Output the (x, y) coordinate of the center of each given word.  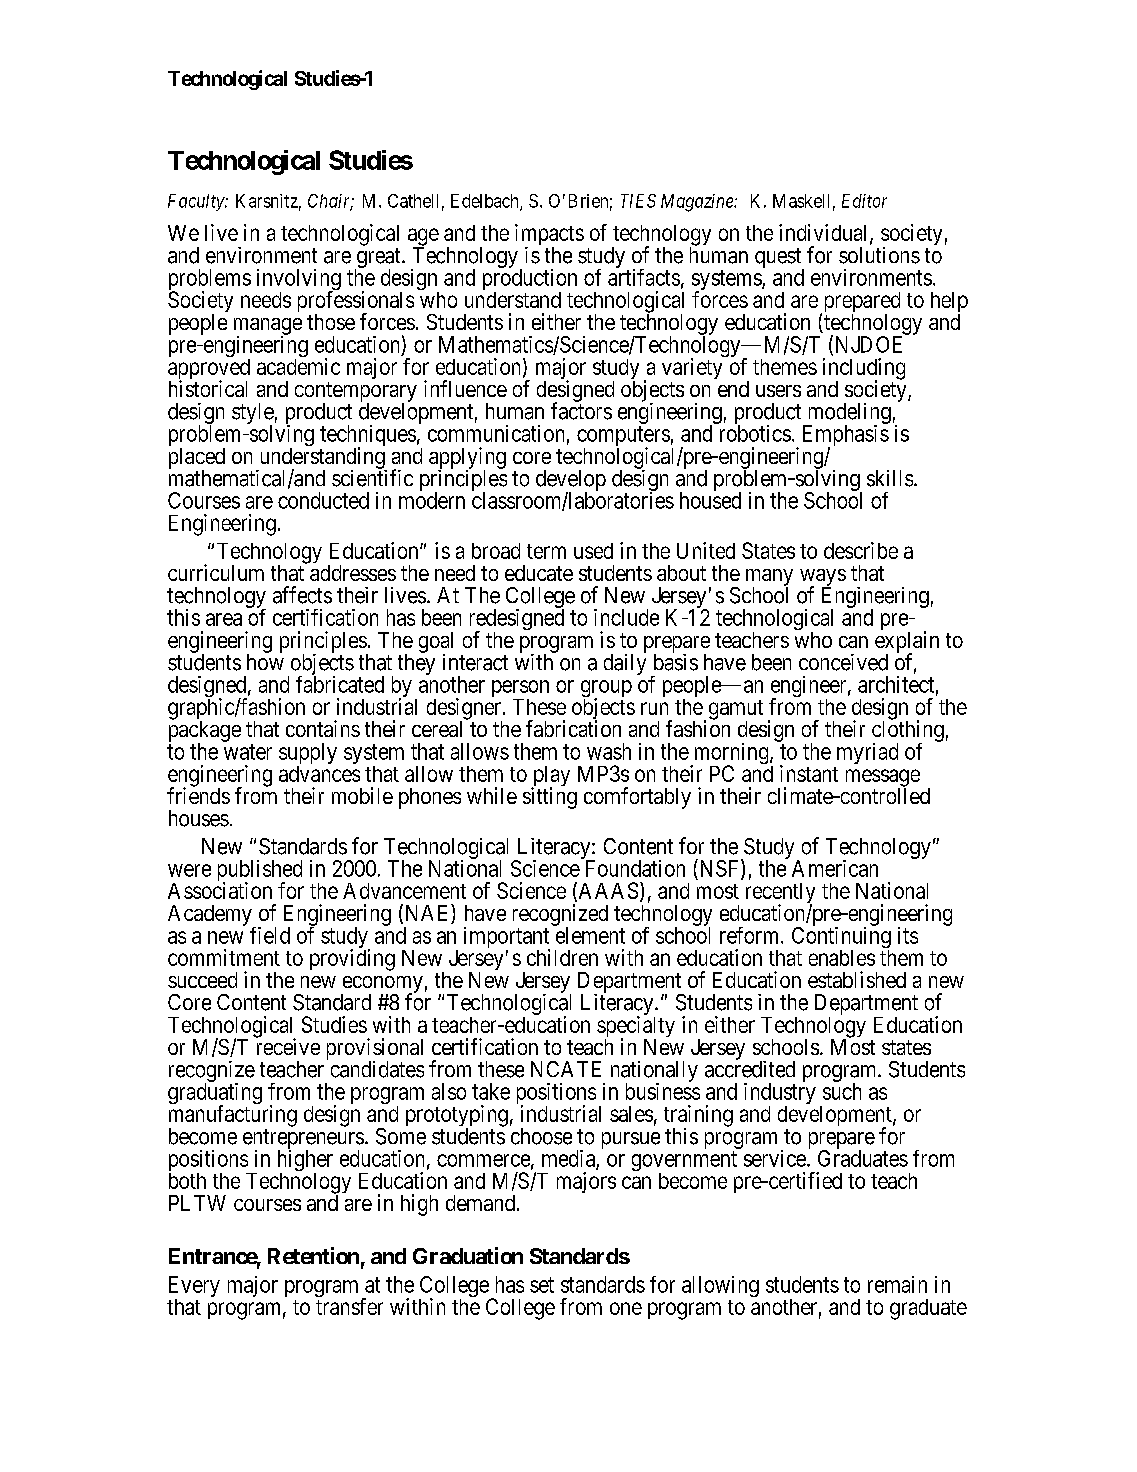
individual (825, 234)
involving (299, 281)
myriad (867, 753)
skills (890, 478)
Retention (313, 1255)
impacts (549, 236)
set (542, 1285)
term (546, 551)
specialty (636, 1028)
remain (897, 1284)
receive (288, 1046)
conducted (323, 500)
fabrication (573, 728)
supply (308, 755)
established (857, 979)
